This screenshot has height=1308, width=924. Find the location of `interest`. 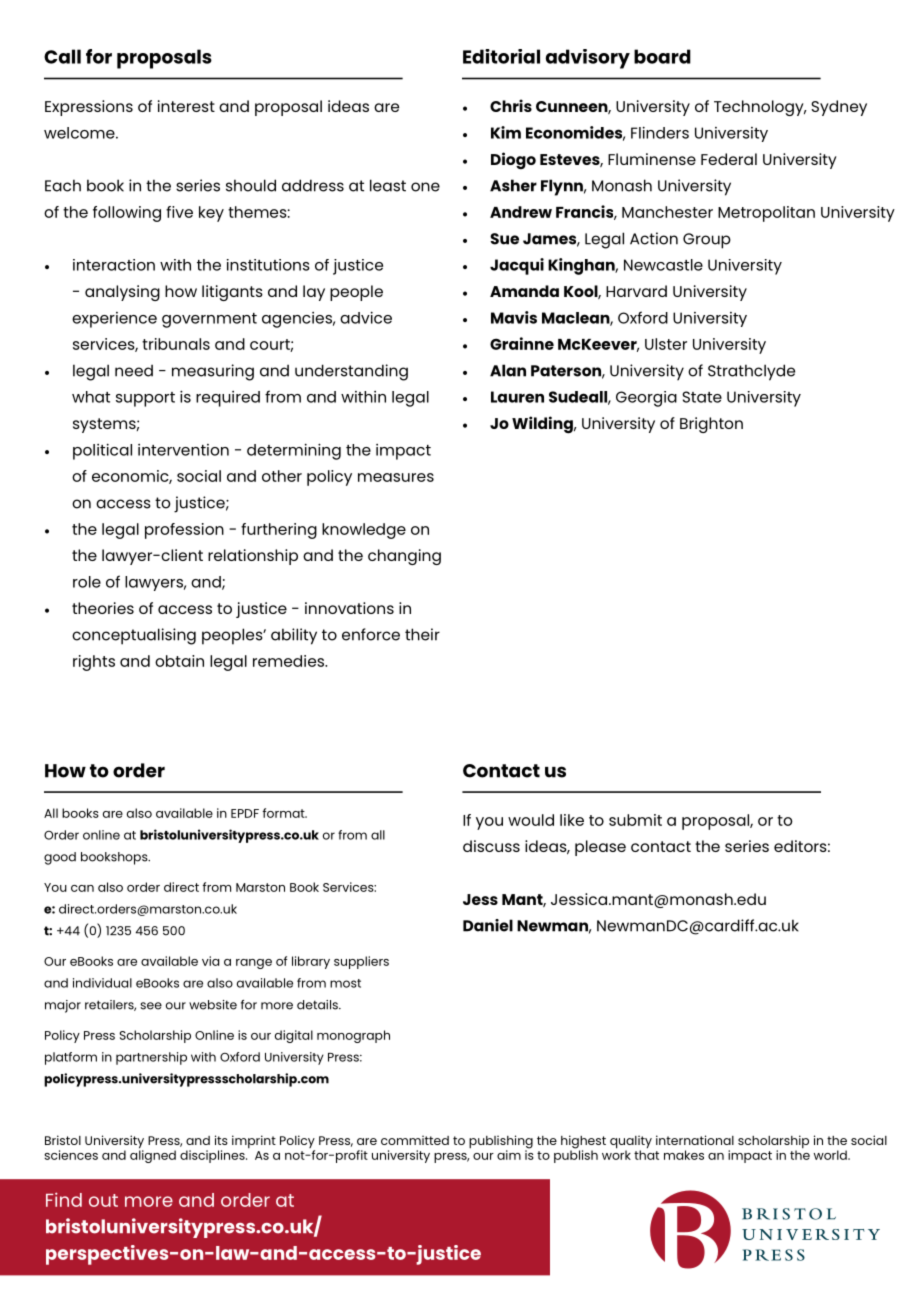

interest is located at coordinates (186, 106).
